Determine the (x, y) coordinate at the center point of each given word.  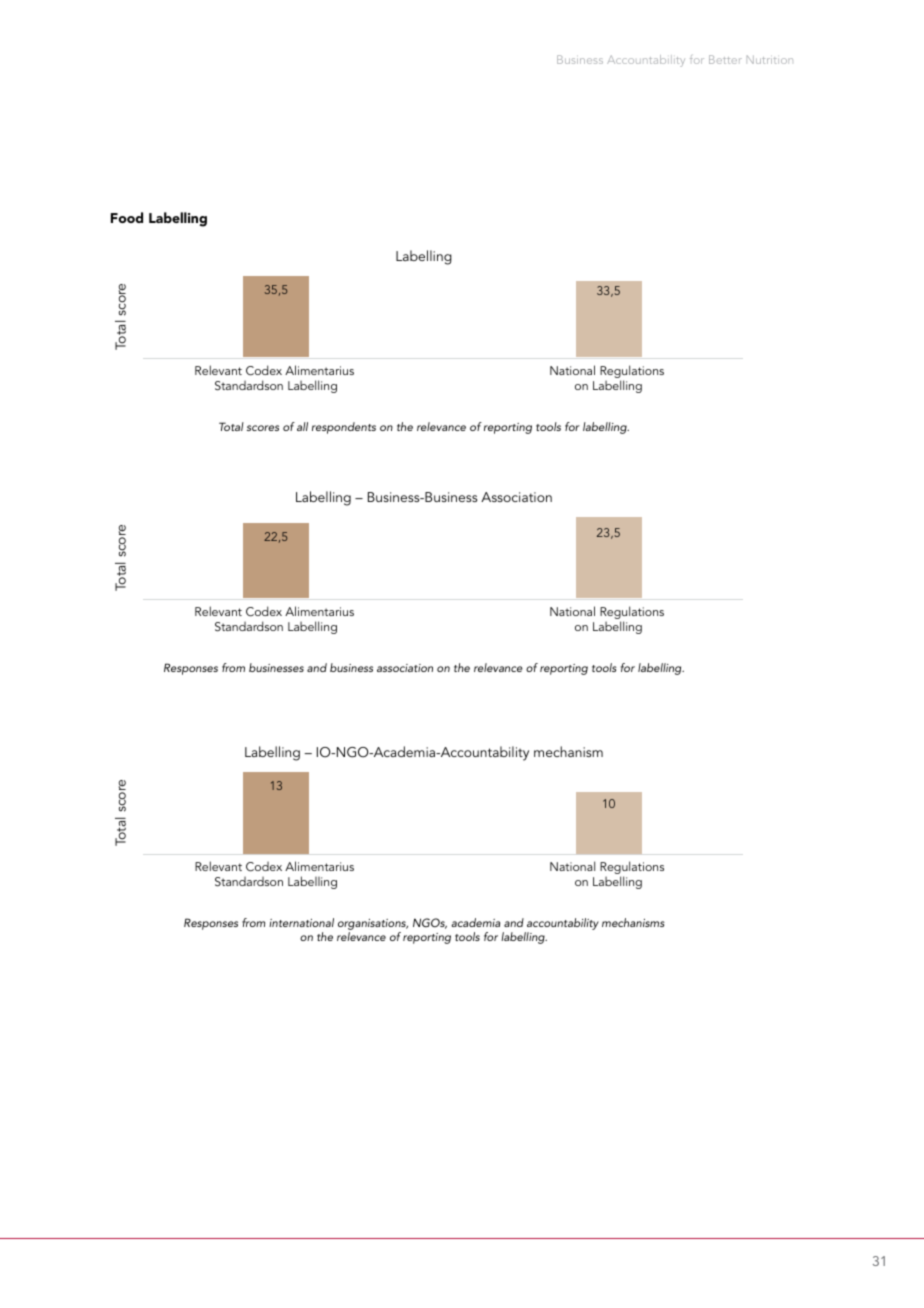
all (302, 426)
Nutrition (770, 59)
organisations (373, 926)
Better (725, 59)
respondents (344, 428)
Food (127, 217)
